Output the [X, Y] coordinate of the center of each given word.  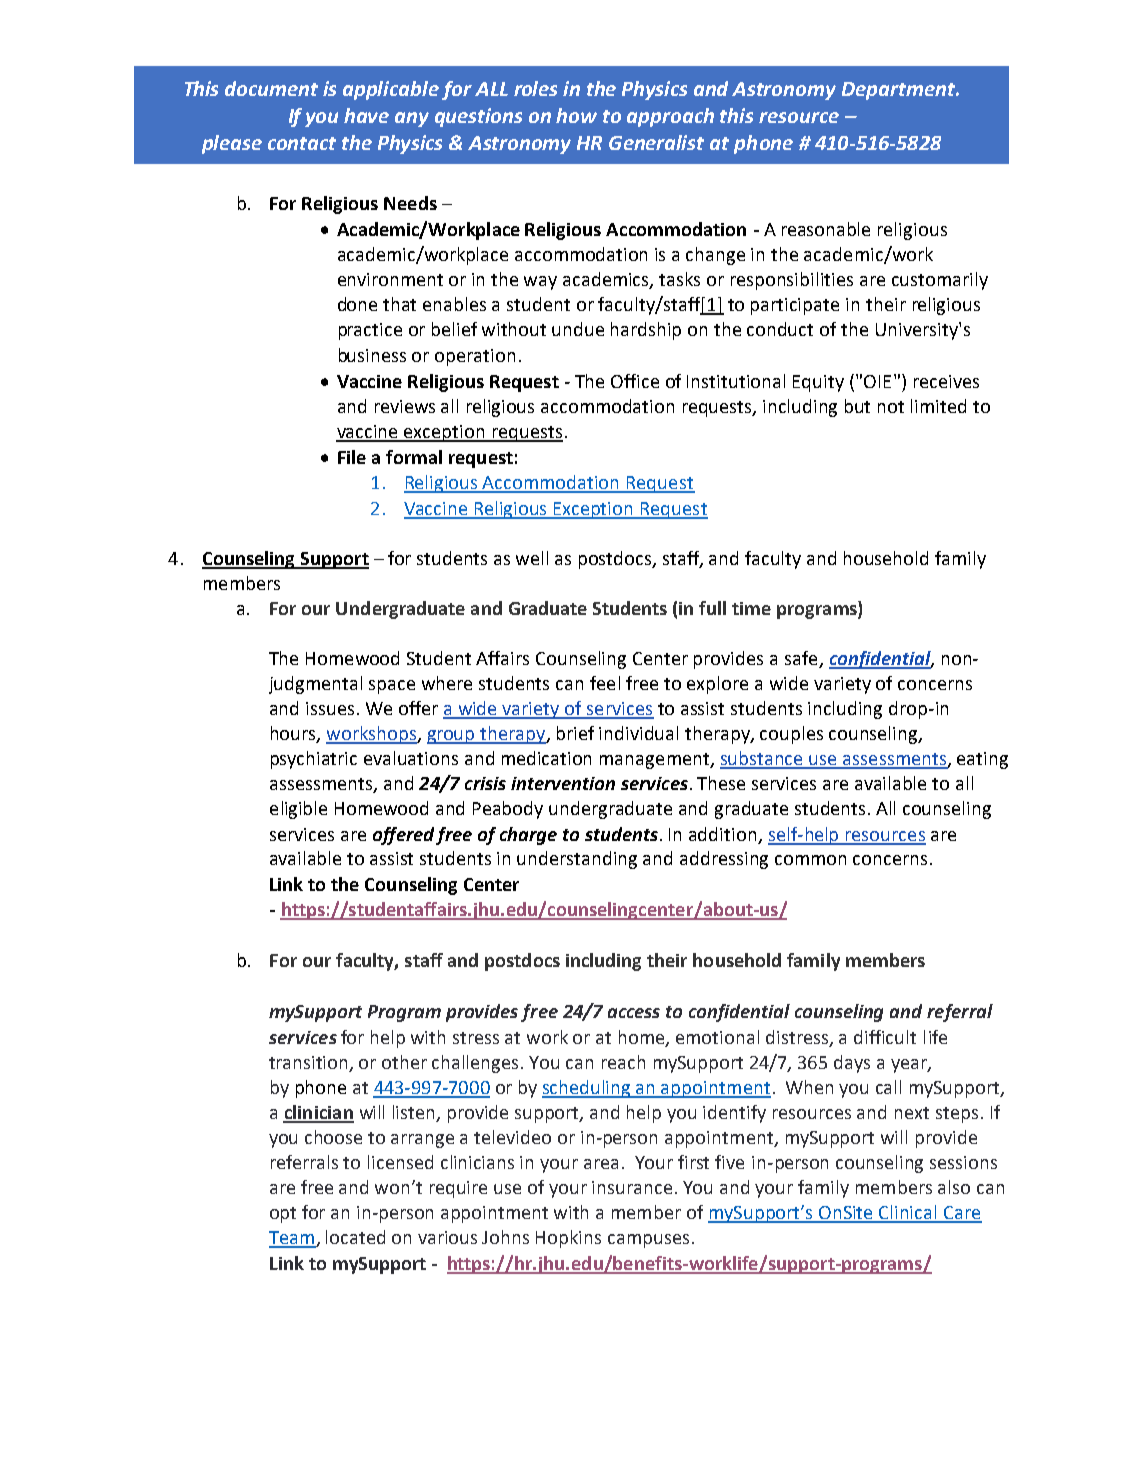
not [891, 407]
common [810, 860]
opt [283, 1215]
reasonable [826, 229]
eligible [298, 810]
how [576, 115]
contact [302, 143]
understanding [577, 860]
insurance [632, 1187]
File [352, 457]
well [532, 558]
